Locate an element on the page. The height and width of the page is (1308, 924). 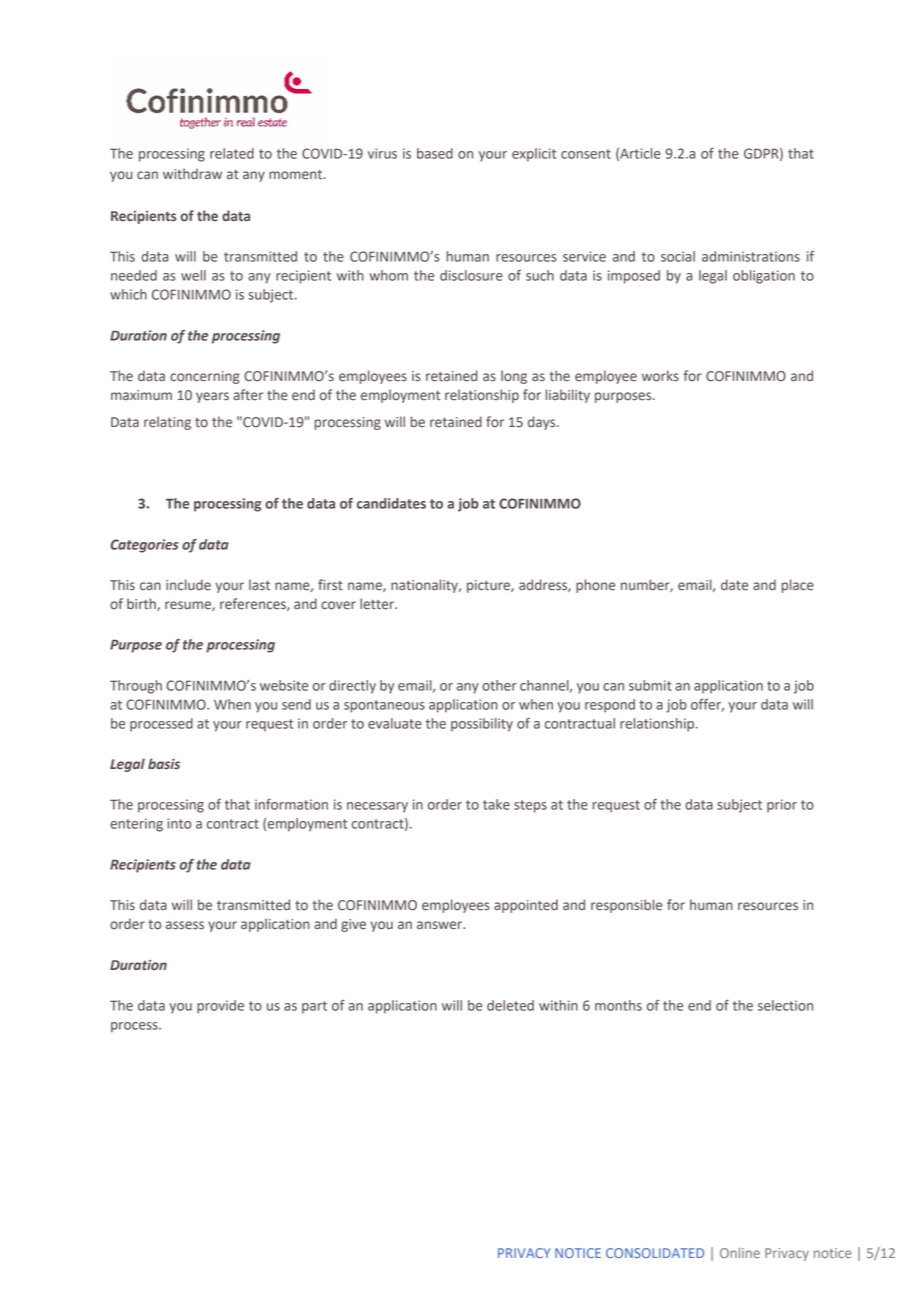
provide is located at coordinates (220, 1007).
